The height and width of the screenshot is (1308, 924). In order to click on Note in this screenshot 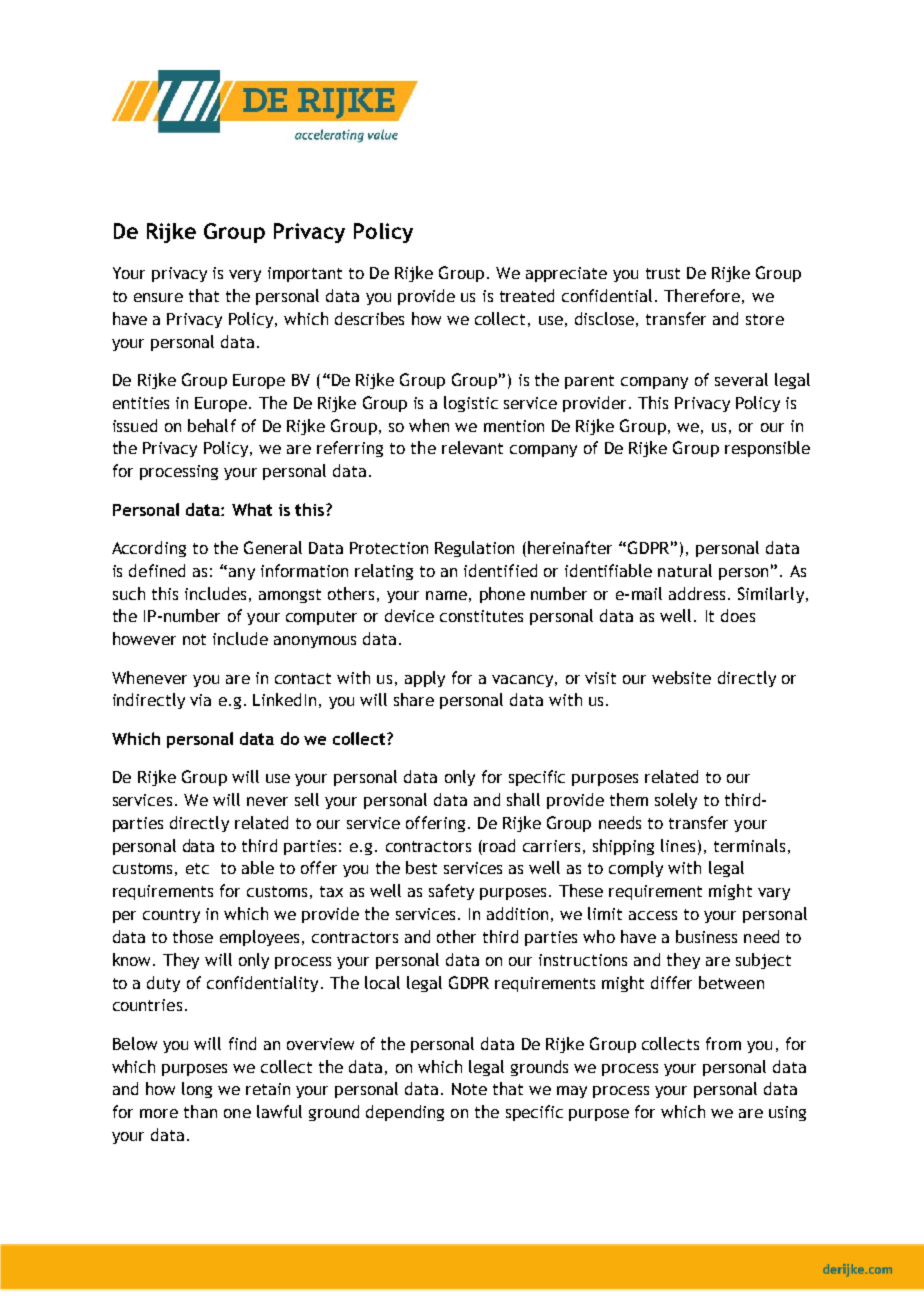, I will do `click(469, 1089)`.
